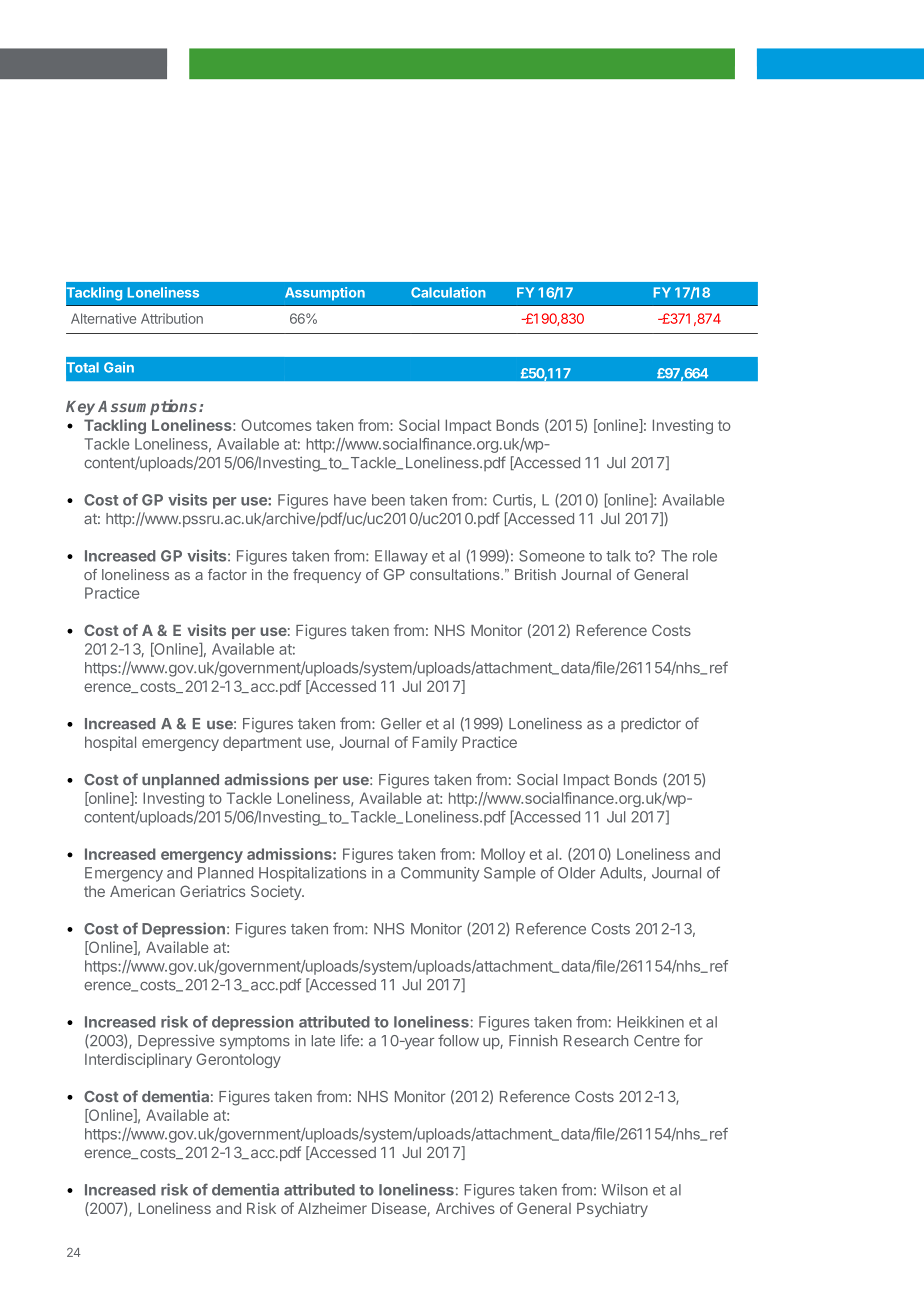 The width and height of the screenshot is (924, 1308). I want to click on American, so click(142, 891).
